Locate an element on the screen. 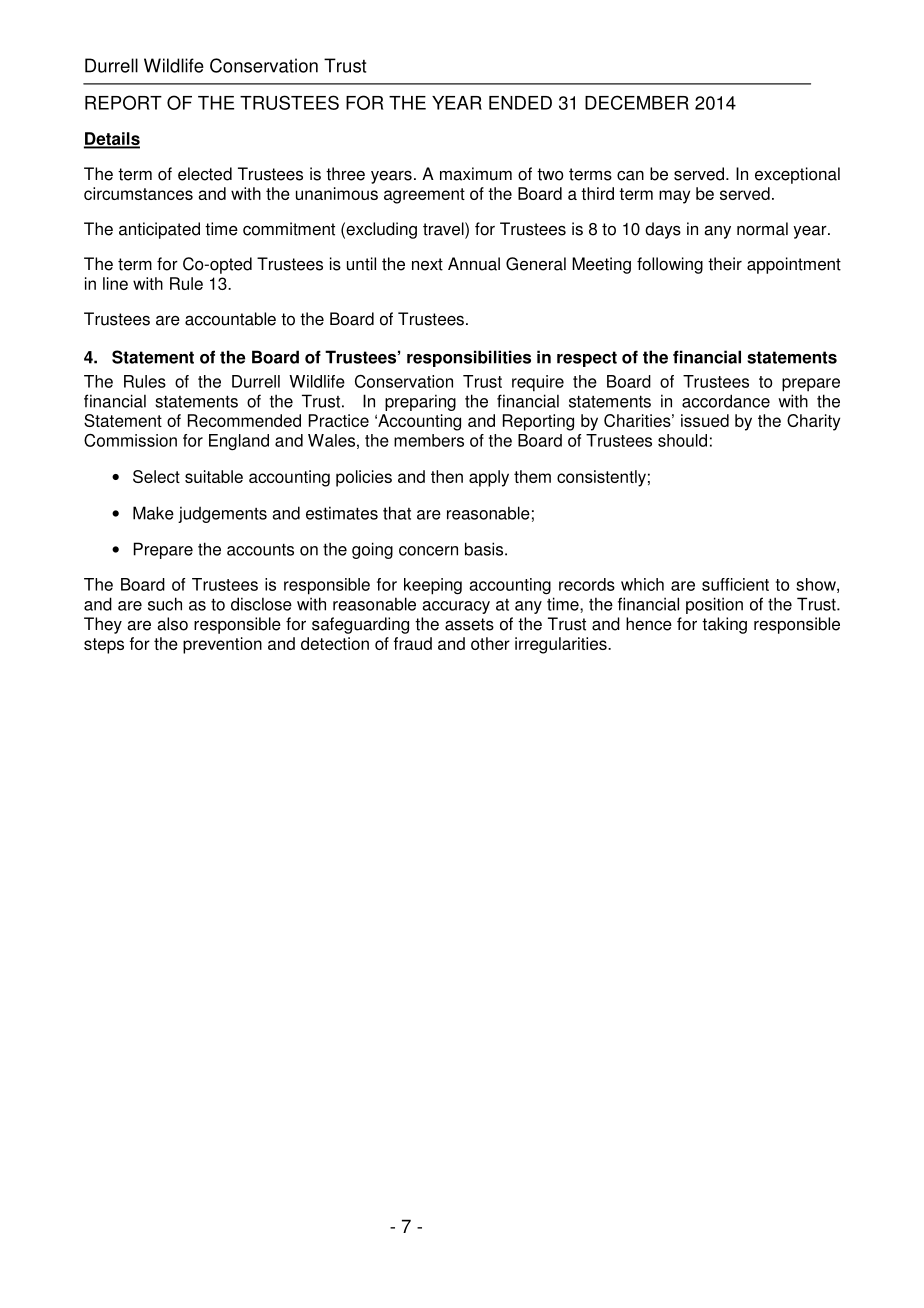 This screenshot has height=1308, width=924. should is located at coordinates (682, 440).
